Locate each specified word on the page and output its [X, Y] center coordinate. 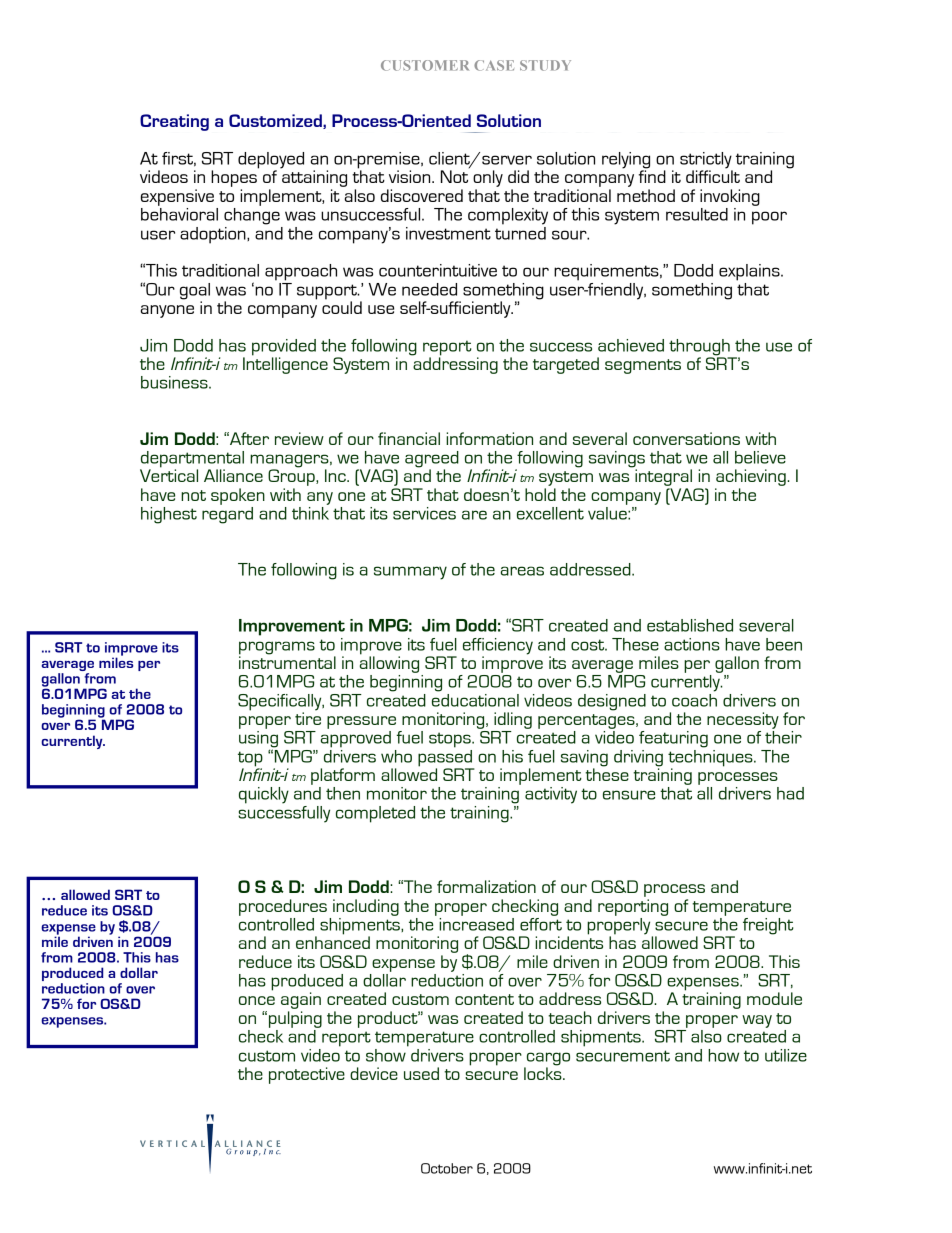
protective [307, 1075]
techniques [711, 758]
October [447, 1168]
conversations [686, 438]
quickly [264, 795]
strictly [706, 161]
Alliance [233, 475]
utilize [786, 1055]
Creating [174, 122]
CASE [494, 65]
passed [446, 758]
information [489, 438]
